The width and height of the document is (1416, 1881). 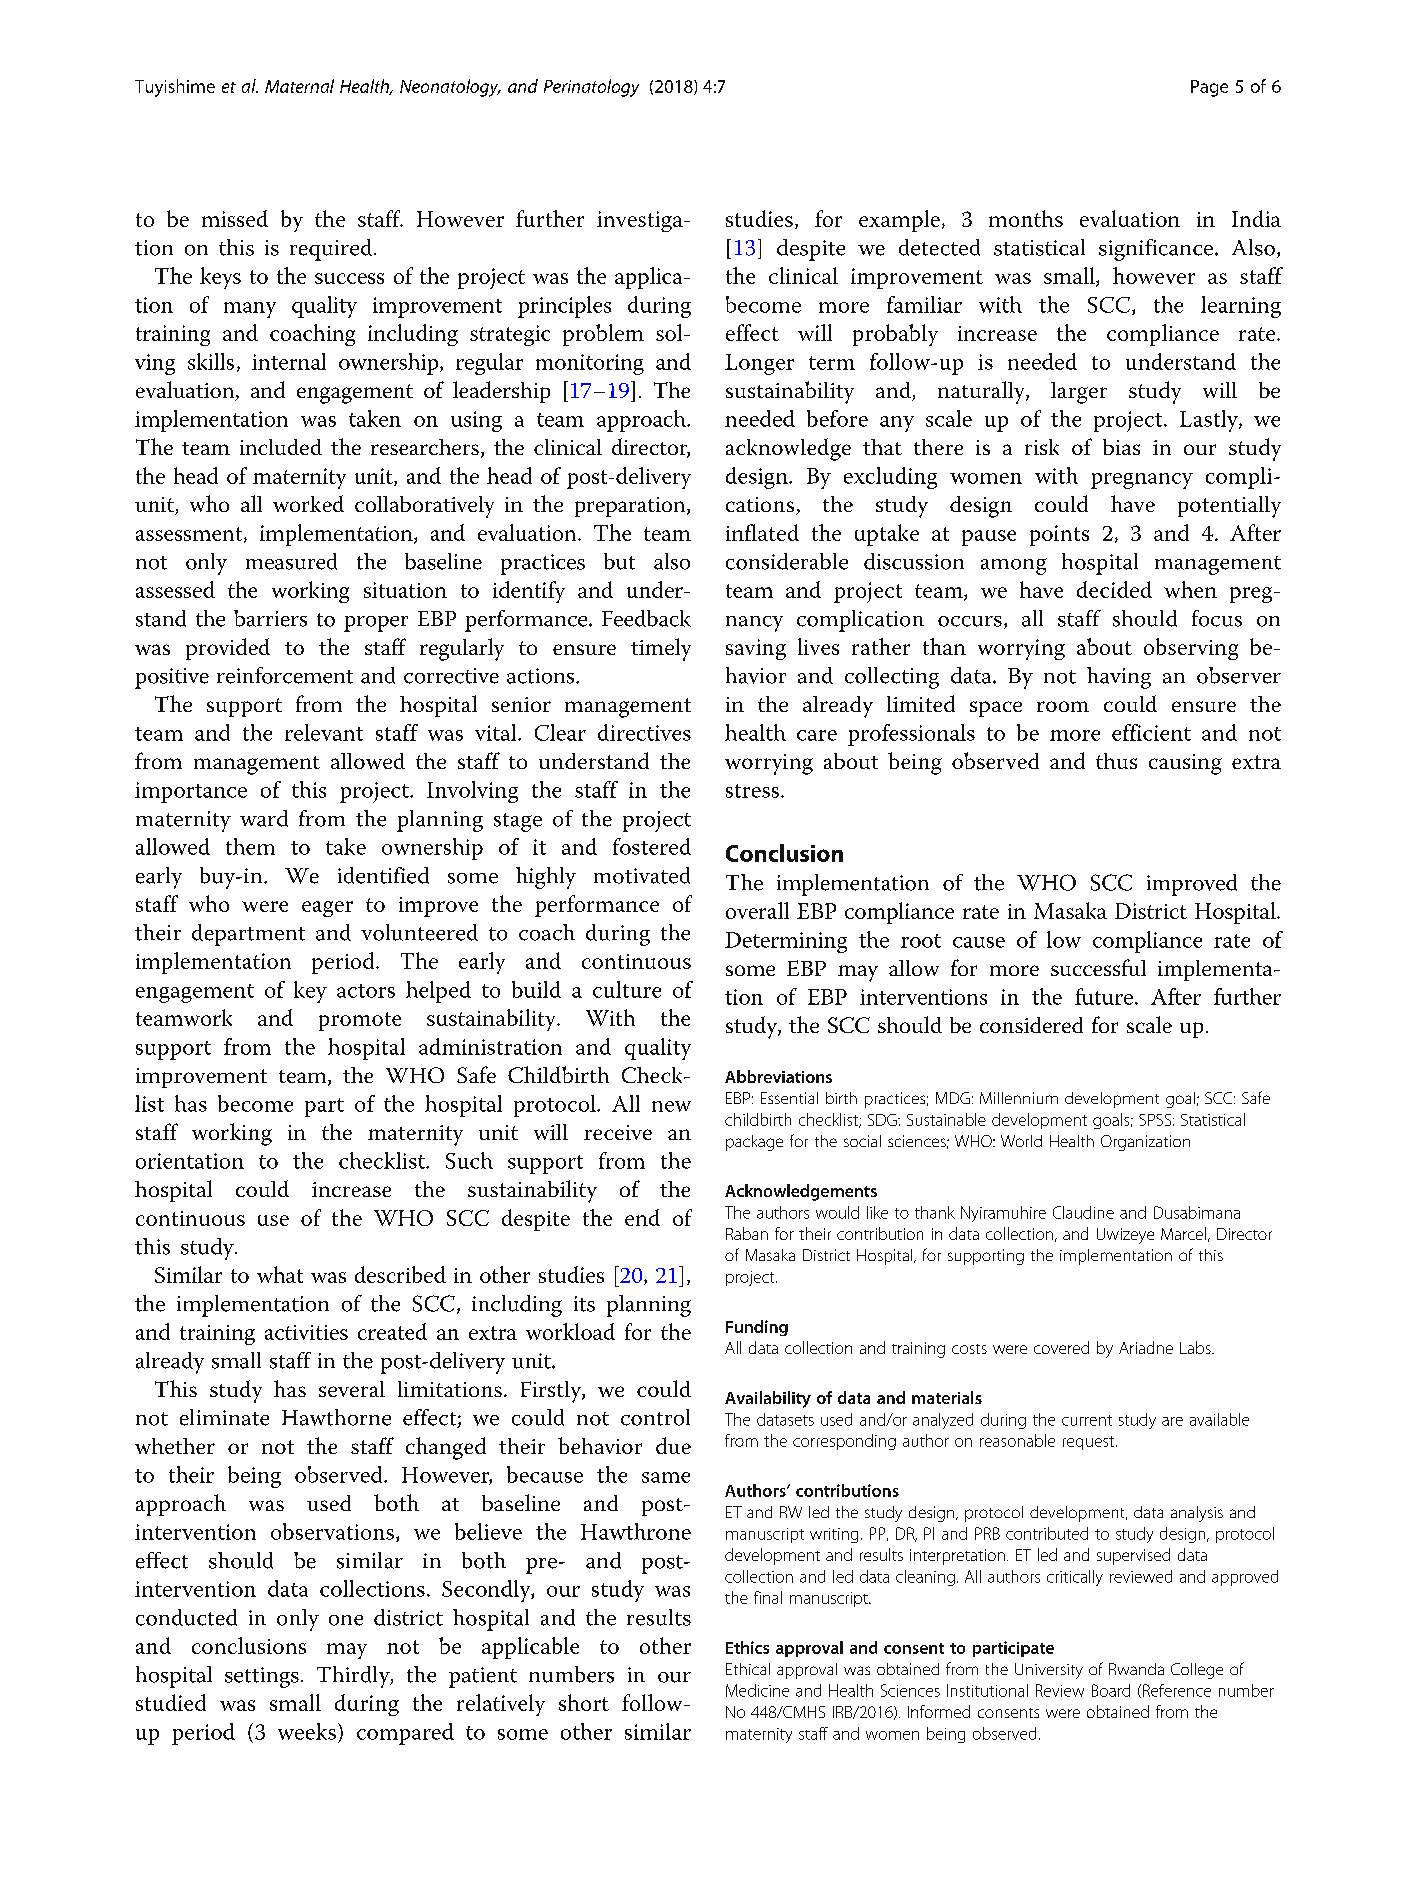 What do you see at coordinates (661, 649) in the document?
I see `timely` at bounding box center [661, 649].
